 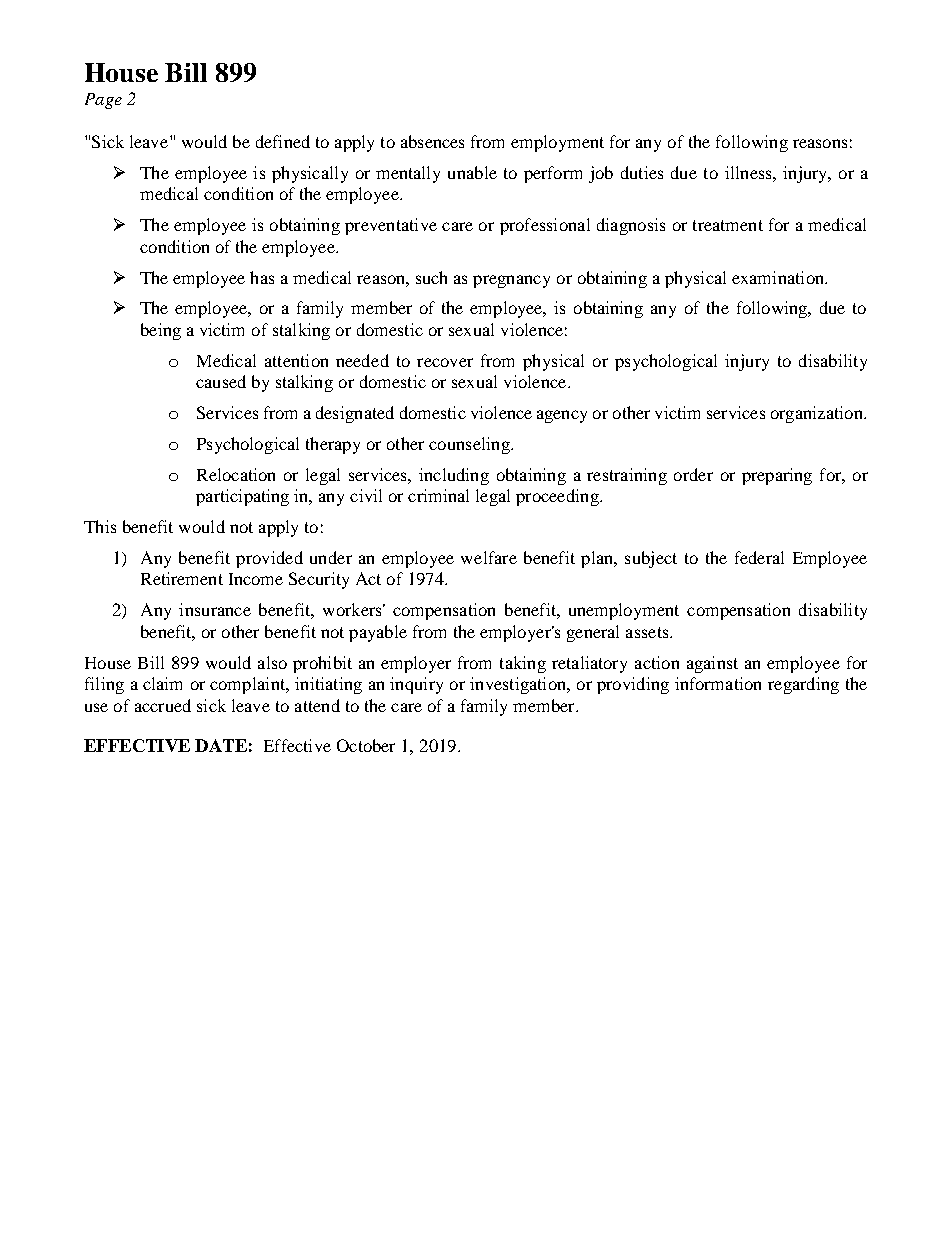 I want to click on criminal, so click(x=438, y=495).
